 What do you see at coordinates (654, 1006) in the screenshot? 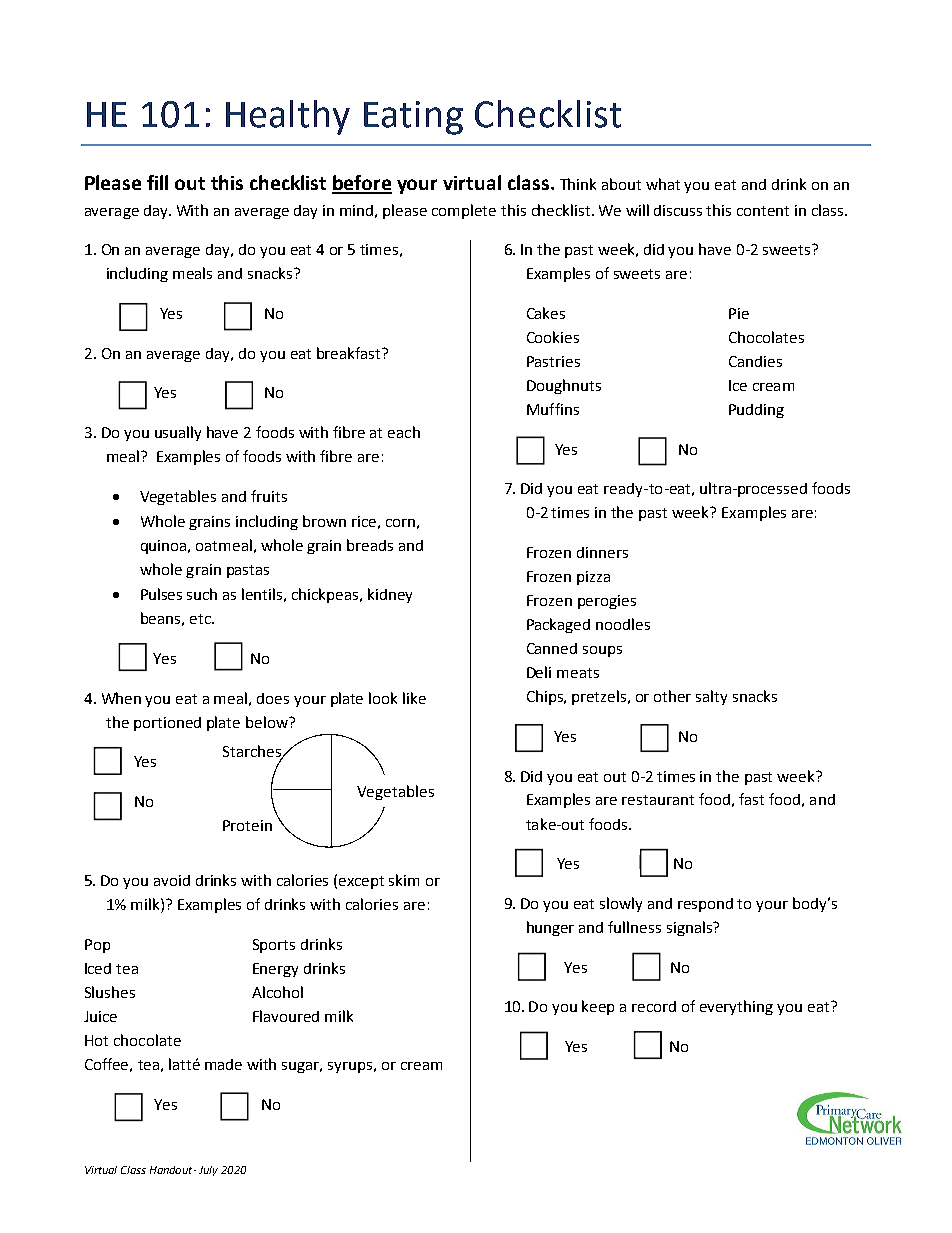
I see `record` at bounding box center [654, 1006].
